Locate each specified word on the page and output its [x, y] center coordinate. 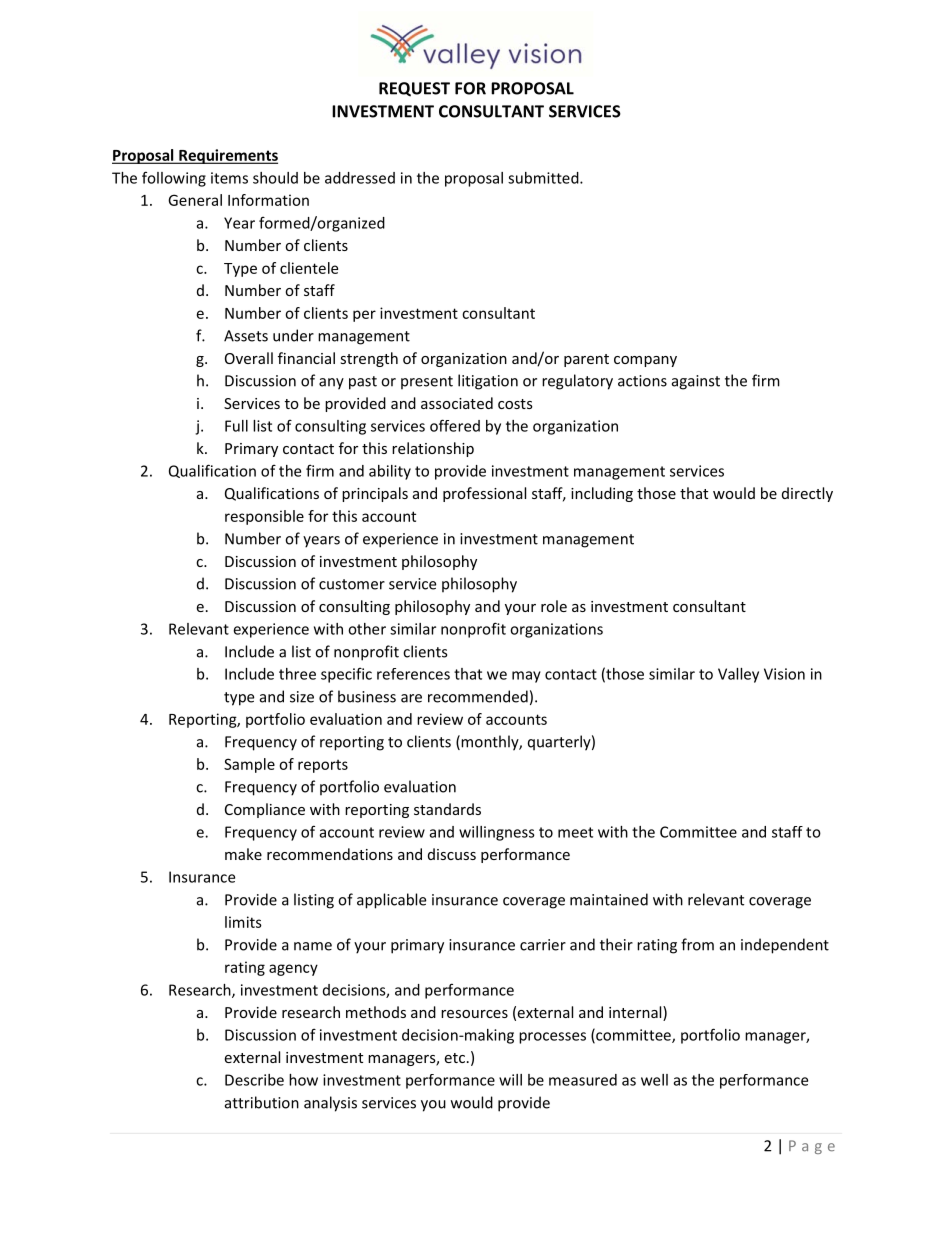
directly [807, 494]
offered [455, 425]
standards [447, 809]
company [645, 361]
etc [454, 1058]
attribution [262, 1102]
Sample [249, 765]
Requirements [227, 156]
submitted [544, 178]
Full [236, 426]
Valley [738, 675]
